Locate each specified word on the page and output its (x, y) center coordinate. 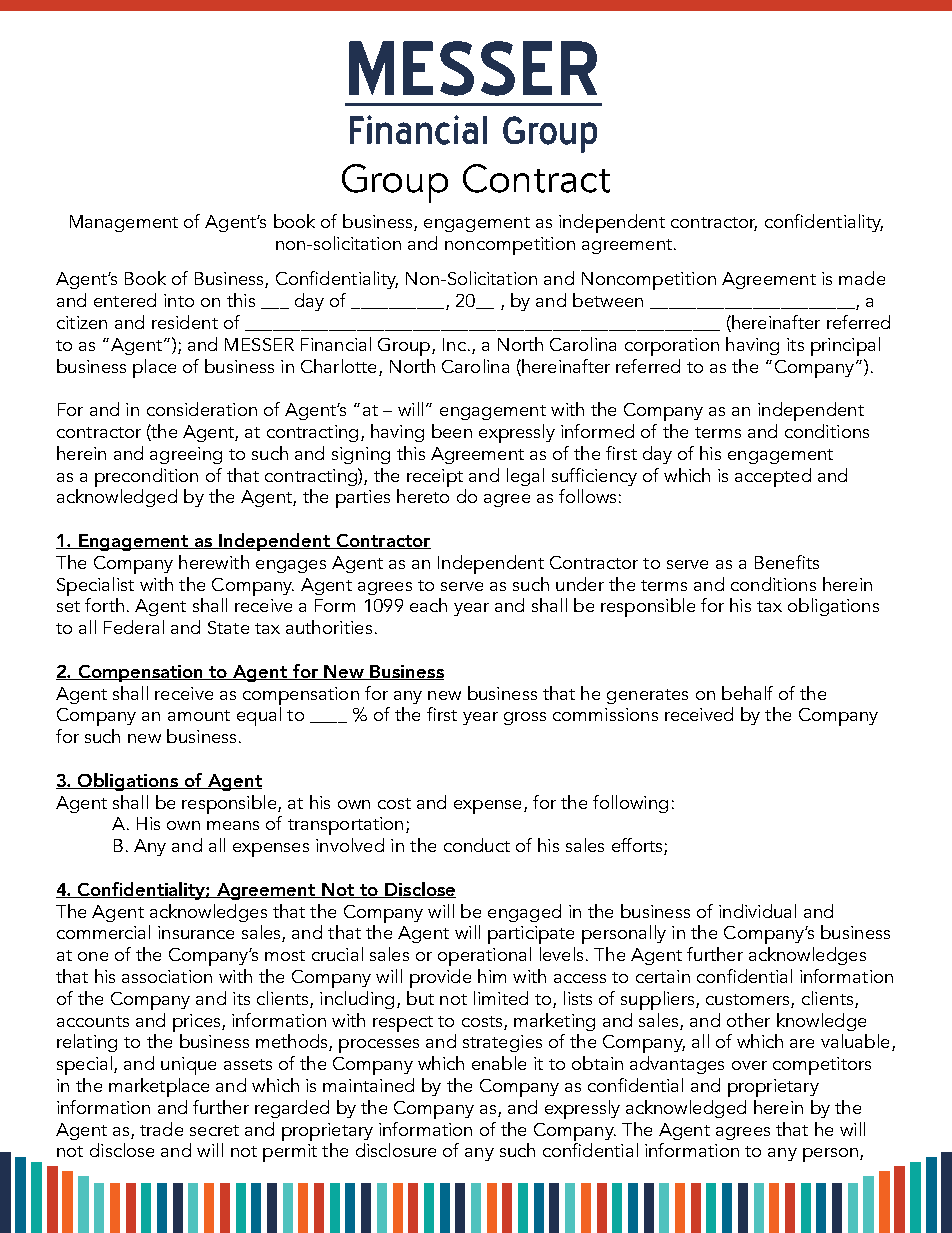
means (233, 825)
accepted (773, 477)
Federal (134, 627)
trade (161, 1129)
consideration (202, 409)
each (428, 605)
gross (525, 718)
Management (124, 223)
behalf (747, 693)
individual (757, 911)
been (452, 431)
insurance (196, 932)
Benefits (787, 562)
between (608, 300)
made (862, 278)
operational (484, 956)
